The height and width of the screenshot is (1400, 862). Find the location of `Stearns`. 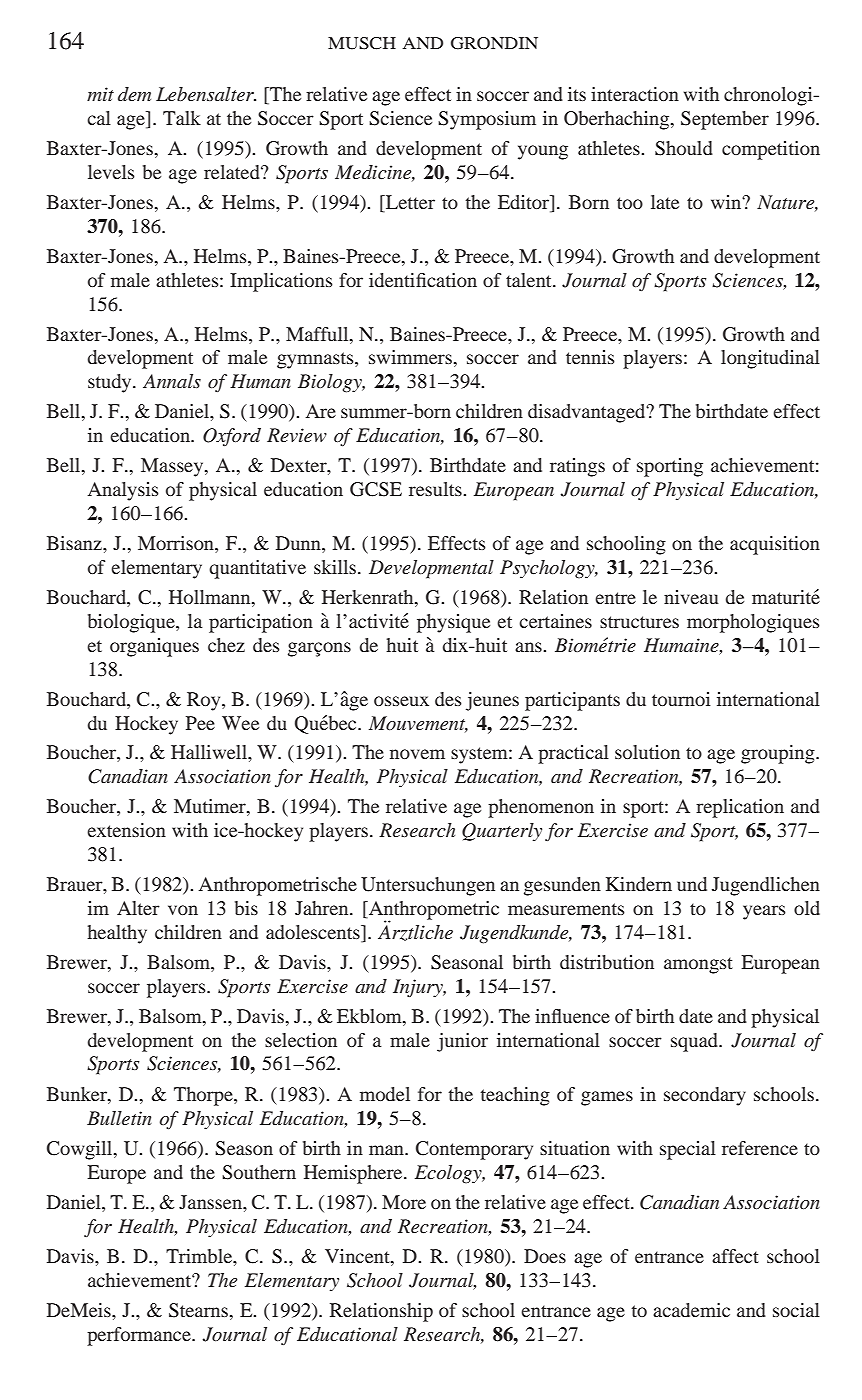

Stearns is located at coordinates (198, 1310).
